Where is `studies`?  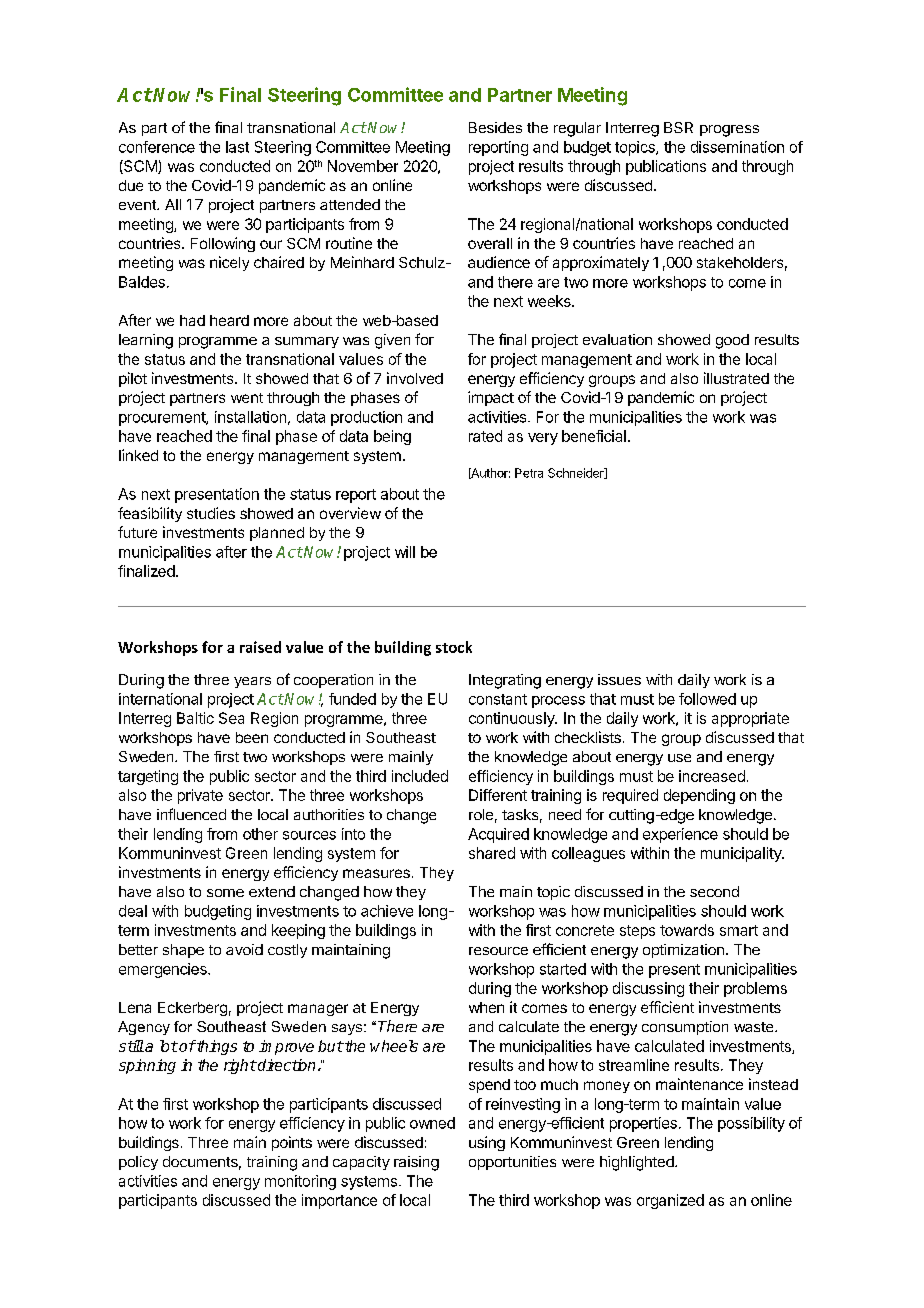
studies is located at coordinates (211, 513).
